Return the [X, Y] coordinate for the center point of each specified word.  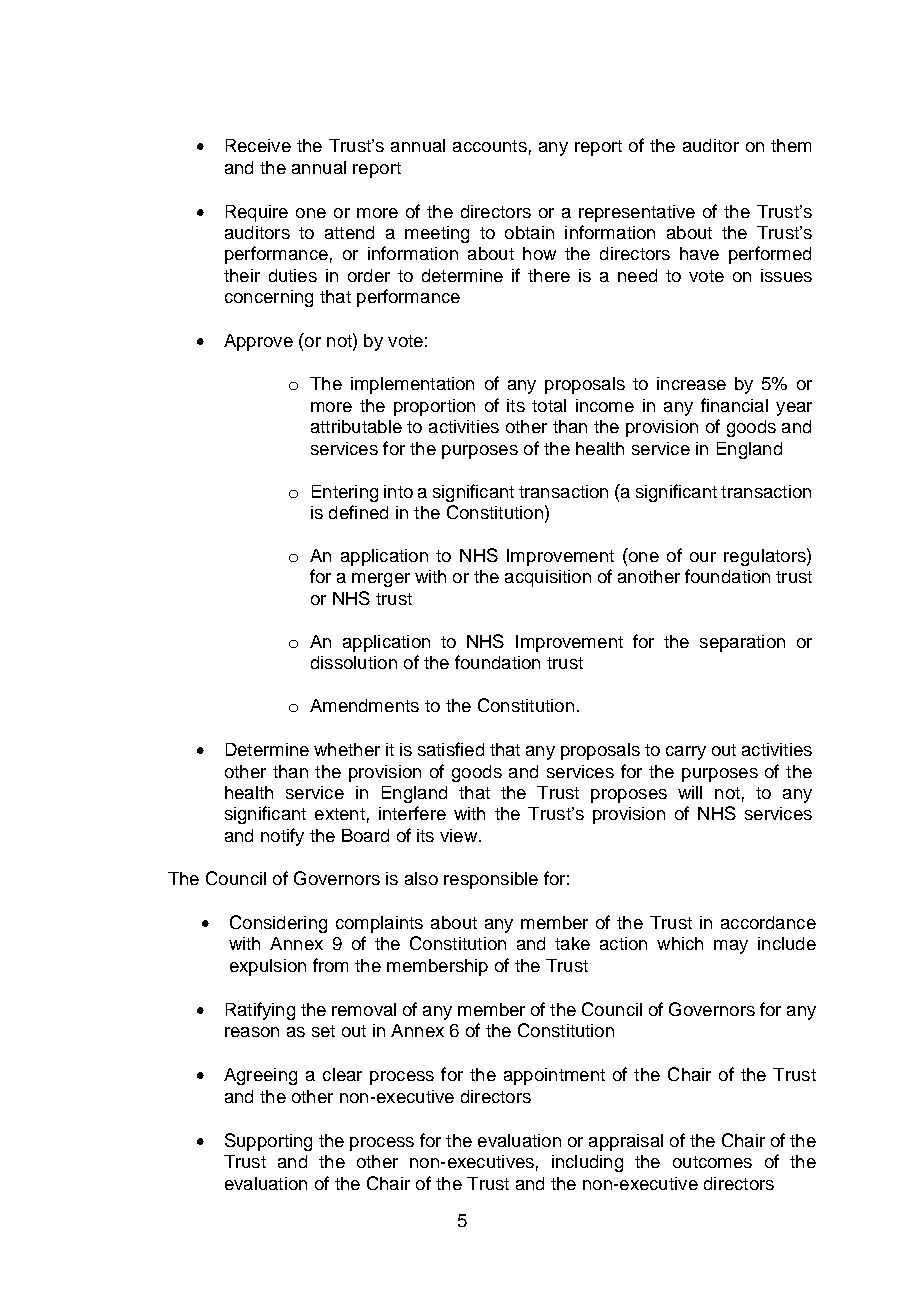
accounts [490, 146]
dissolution [354, 662]
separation [742, 643]
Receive [258, 145]
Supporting [268, 1142]
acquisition [548, 578]
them [791, 145]
